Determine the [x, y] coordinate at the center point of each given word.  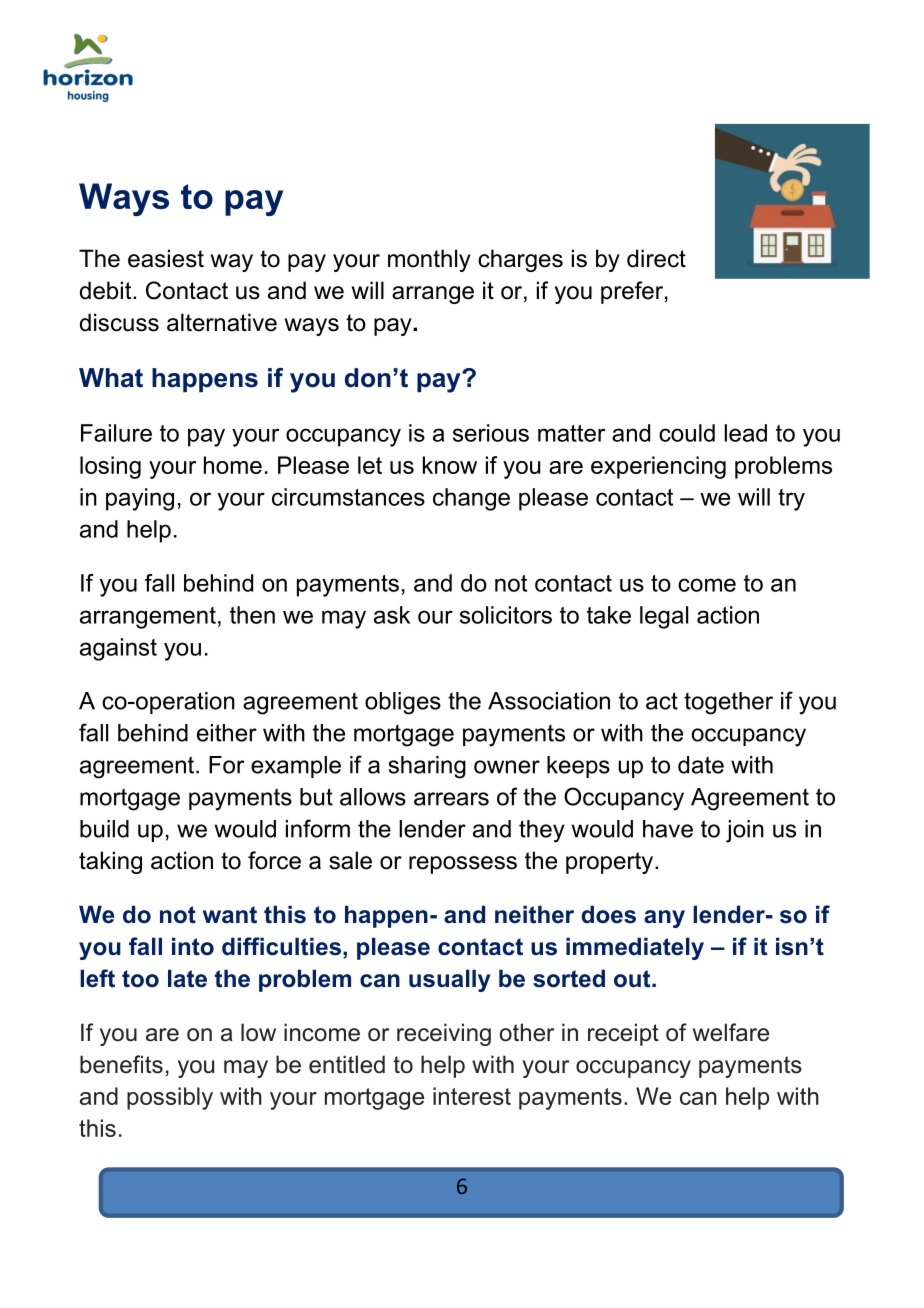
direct [656, 258]
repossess [463, 865]
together [728, 703]
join [745, 831]
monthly [429, 260]
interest [472, 1096]
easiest [166, 258]
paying [140, 499]
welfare [731, 1032]
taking [110, 862]
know [450, 465]
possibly [170, 1098]
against [118, 649]
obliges [403, 703]
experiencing [658, 467]
